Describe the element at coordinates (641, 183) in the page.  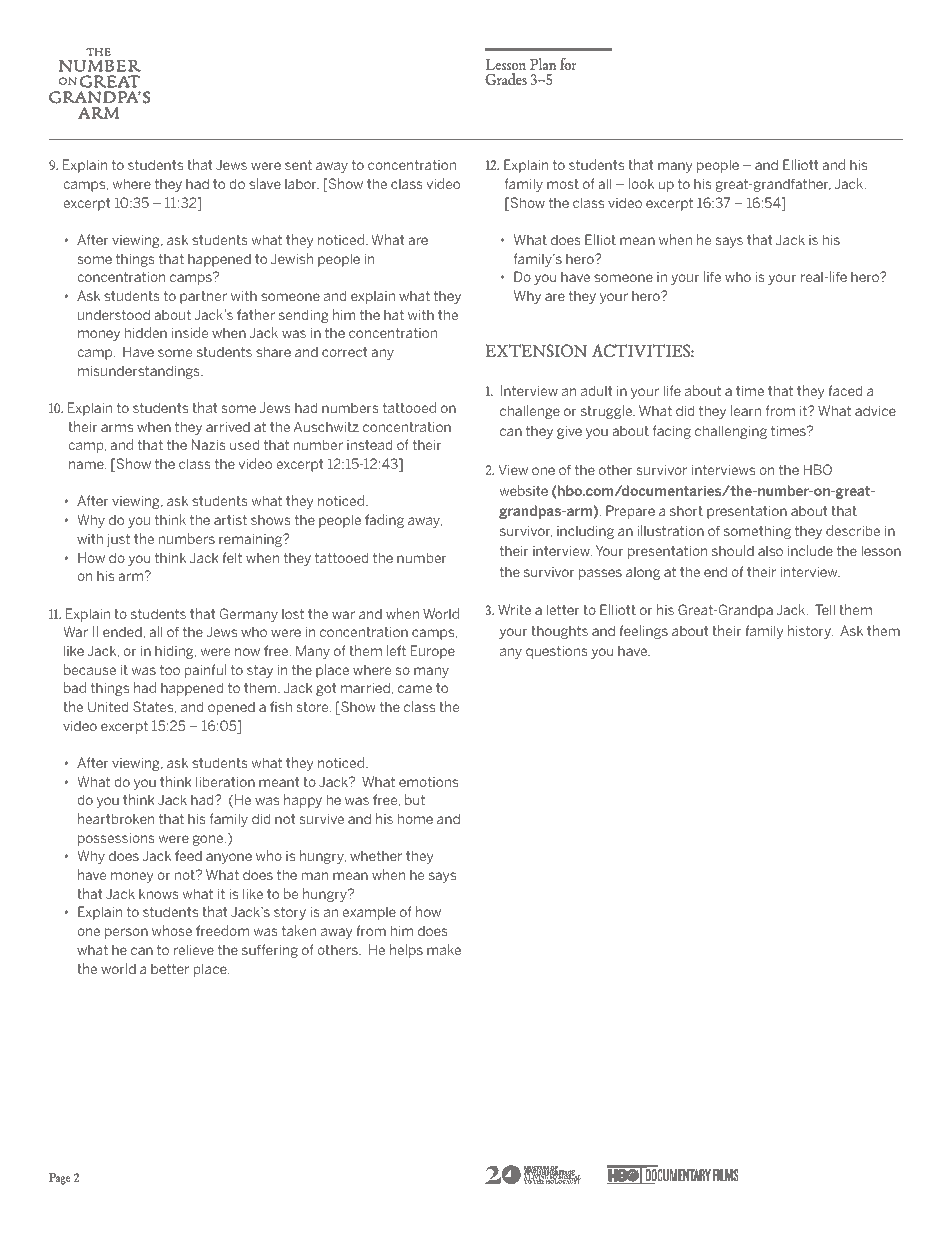
I see `look` at that location.
